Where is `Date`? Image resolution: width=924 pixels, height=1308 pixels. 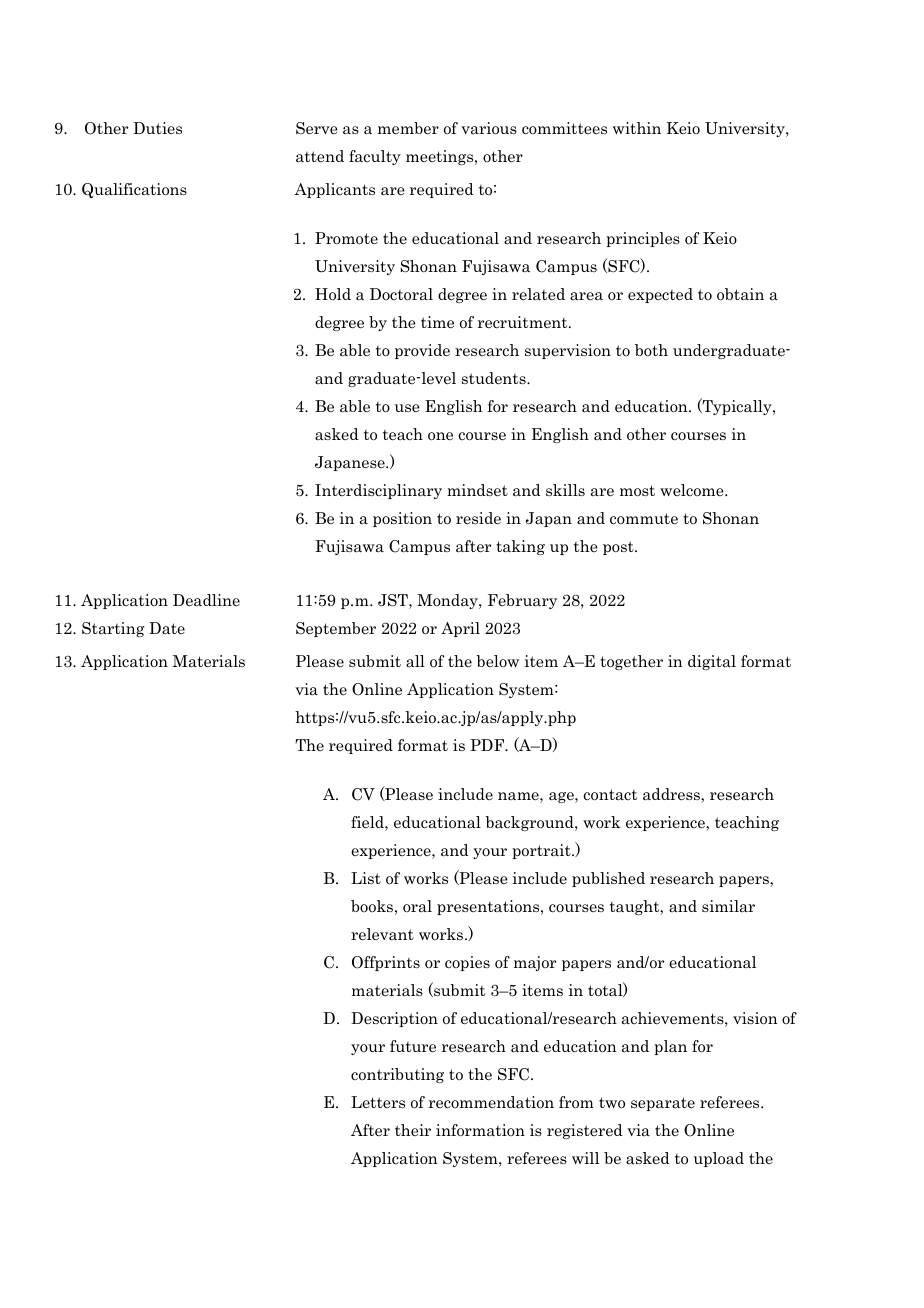 Date is located at coordinates (167, 628).
